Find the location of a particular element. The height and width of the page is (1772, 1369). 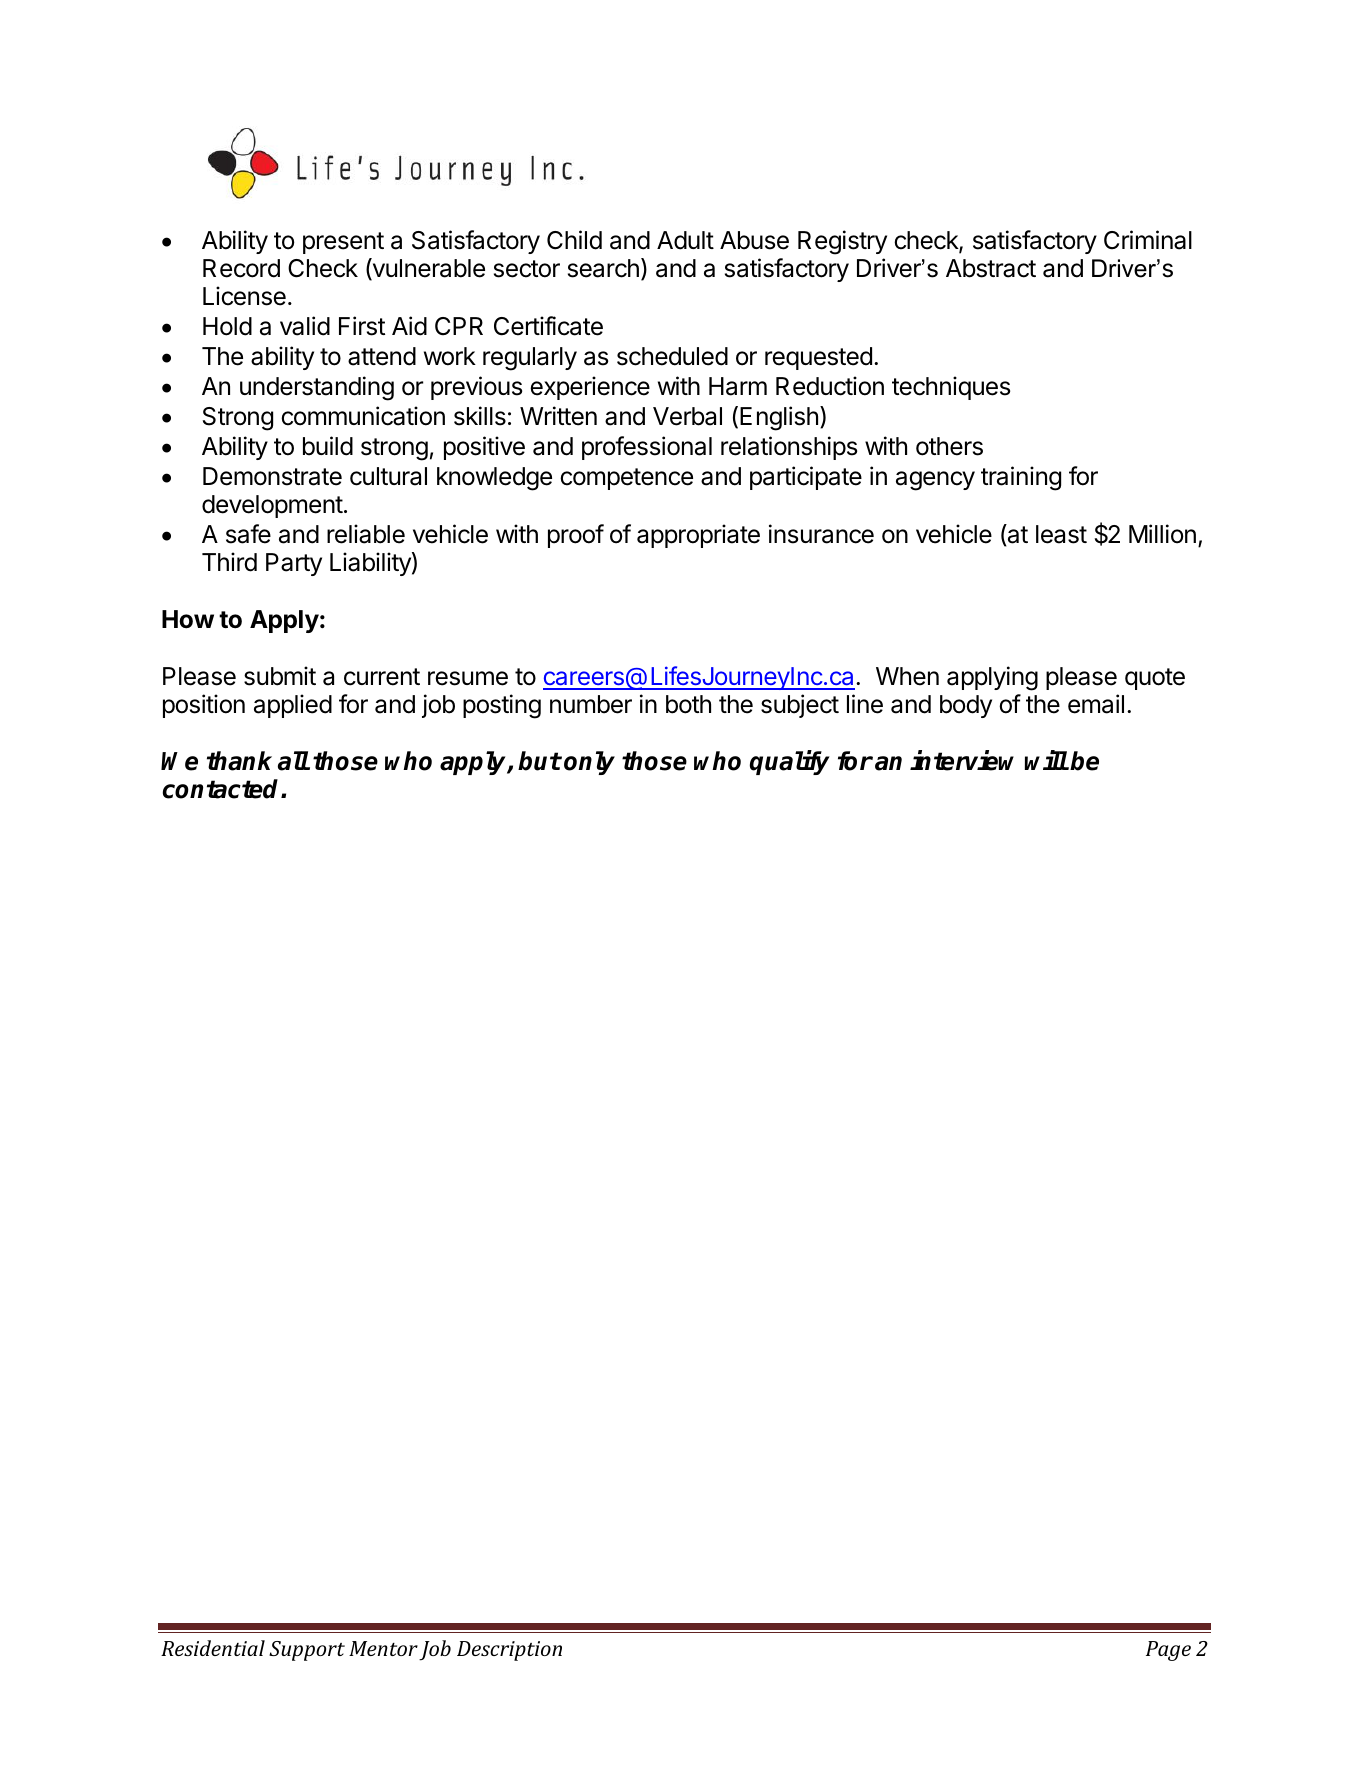

least is located at coordinates (1061, 534).
